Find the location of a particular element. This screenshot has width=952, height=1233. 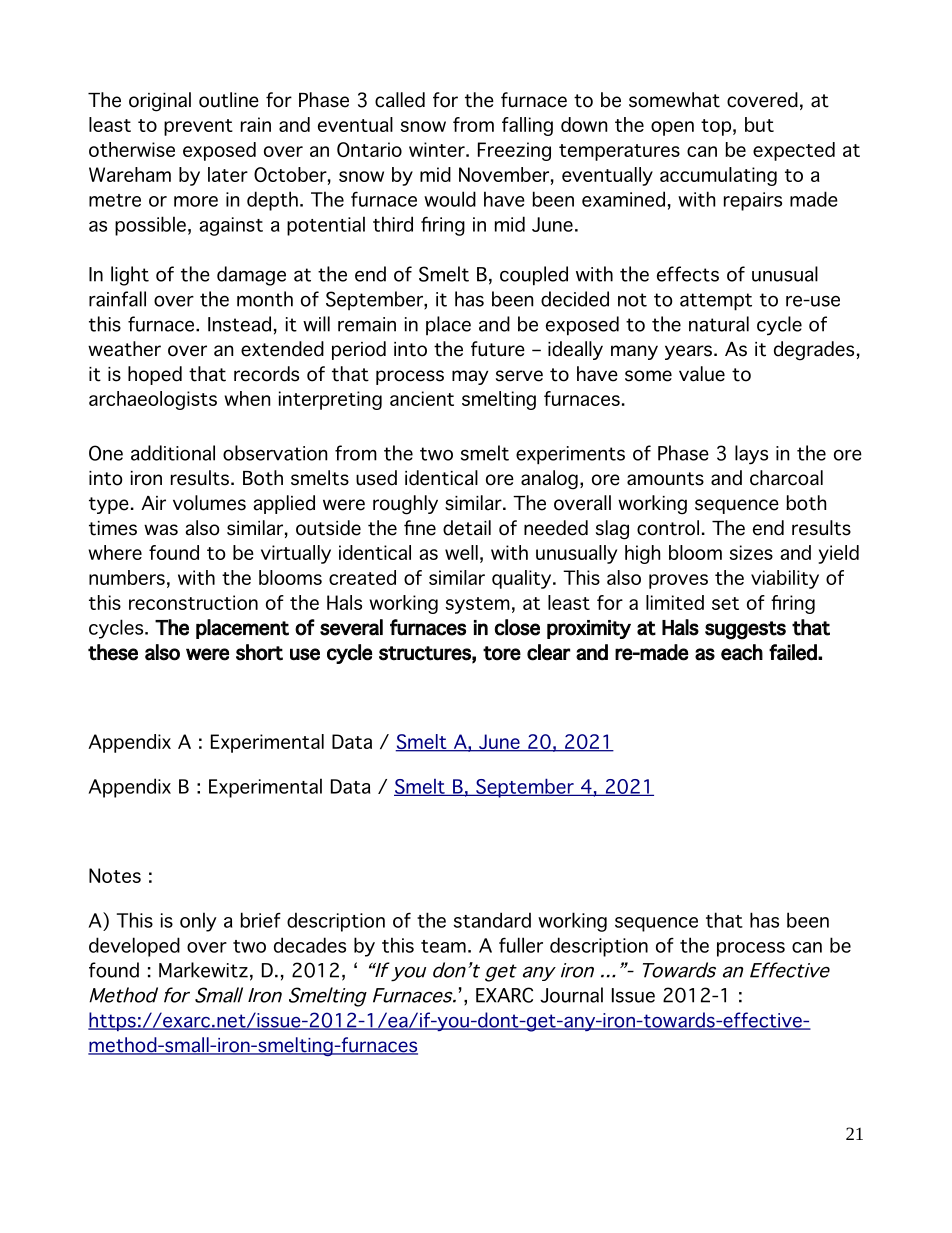

winter is located at coordinates (438, 149).
